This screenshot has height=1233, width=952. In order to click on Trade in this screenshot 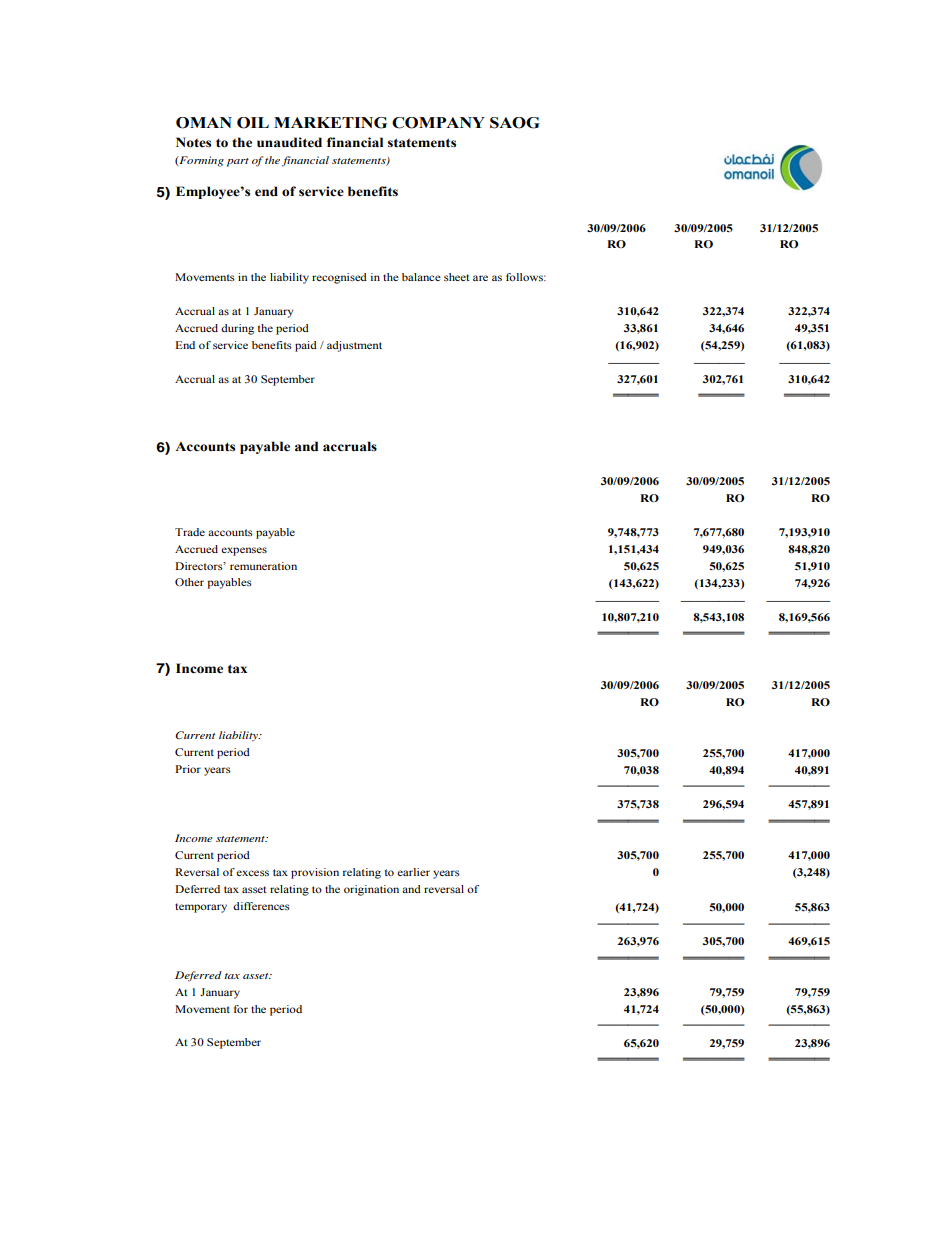, I will do `click(190, 532)`.
